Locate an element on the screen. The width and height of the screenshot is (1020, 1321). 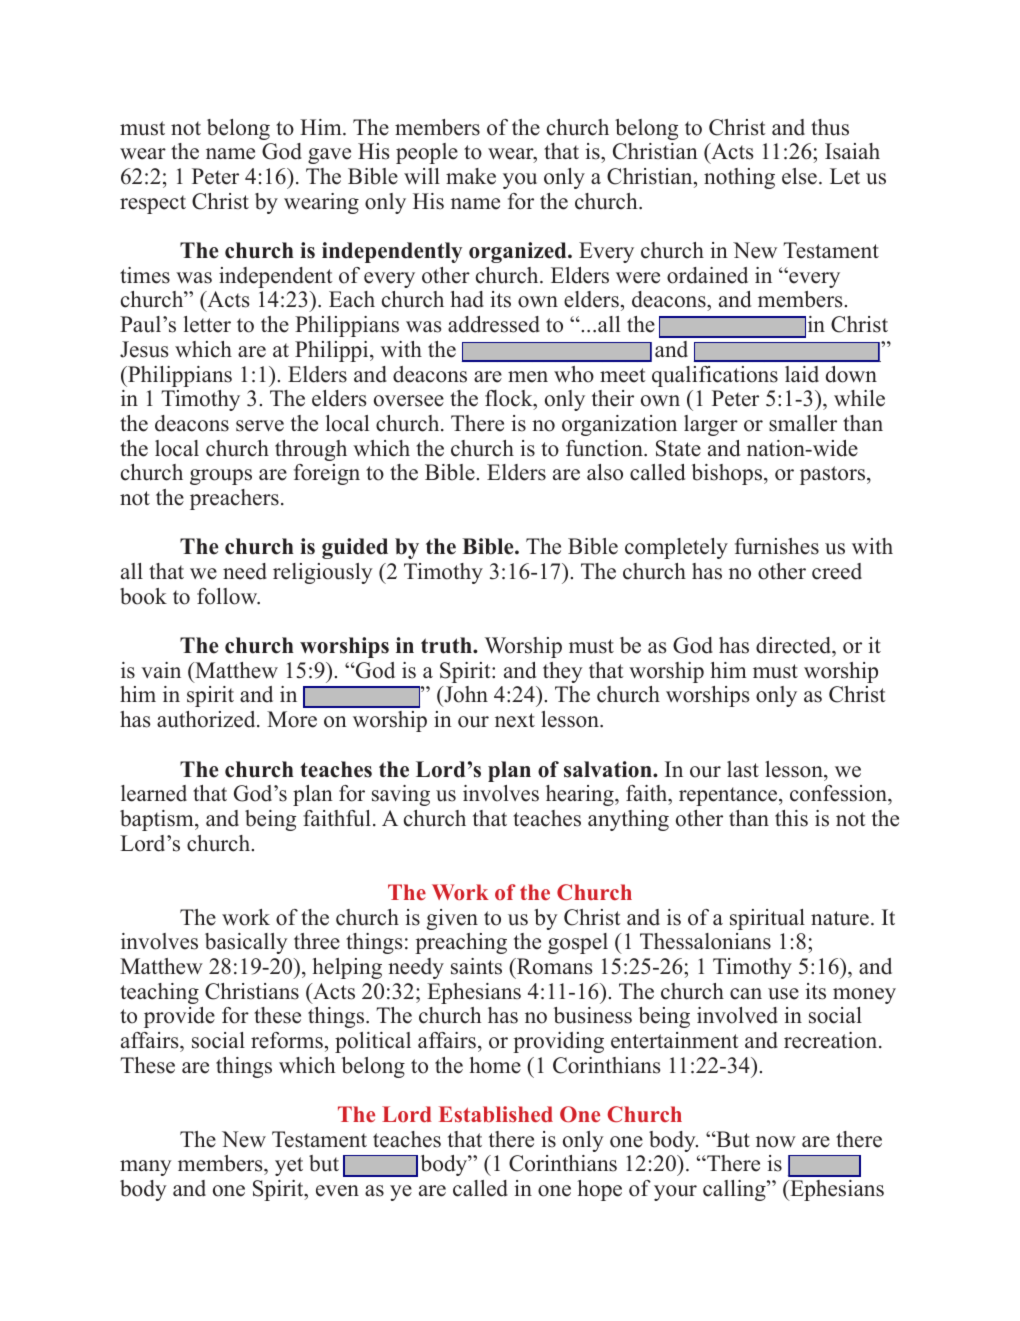
make is located at coordinates (471, 176).
